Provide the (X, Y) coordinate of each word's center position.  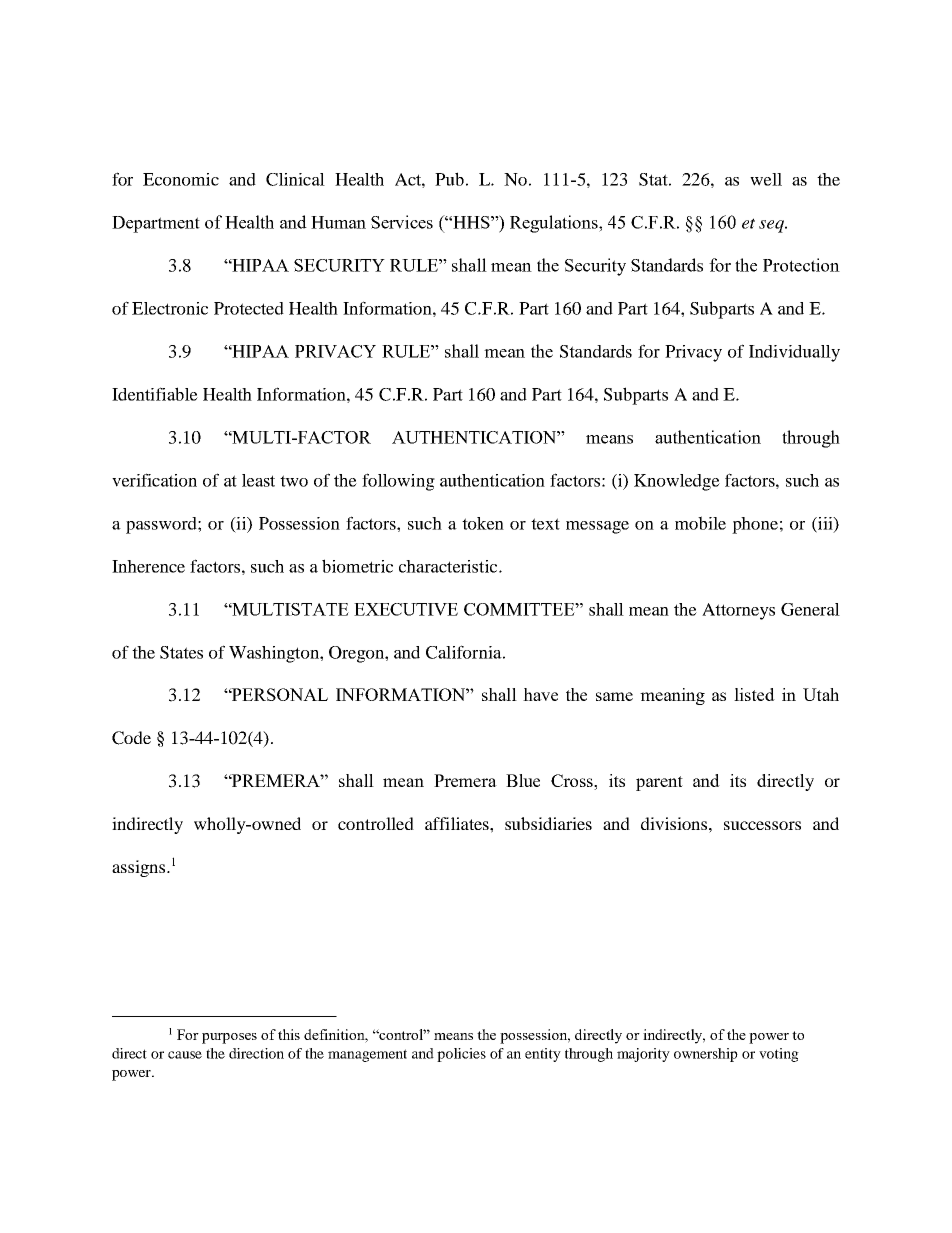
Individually (794, 353)
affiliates (458, 823)
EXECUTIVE (406, 609)
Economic (181, 179)
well (766, 179)
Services (402, 222)
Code (131, 738)
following (398, 482)
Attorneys (738, 611)
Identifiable (155, 394)
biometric (357, 566)
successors (762, 825)
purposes (229, 1038)
